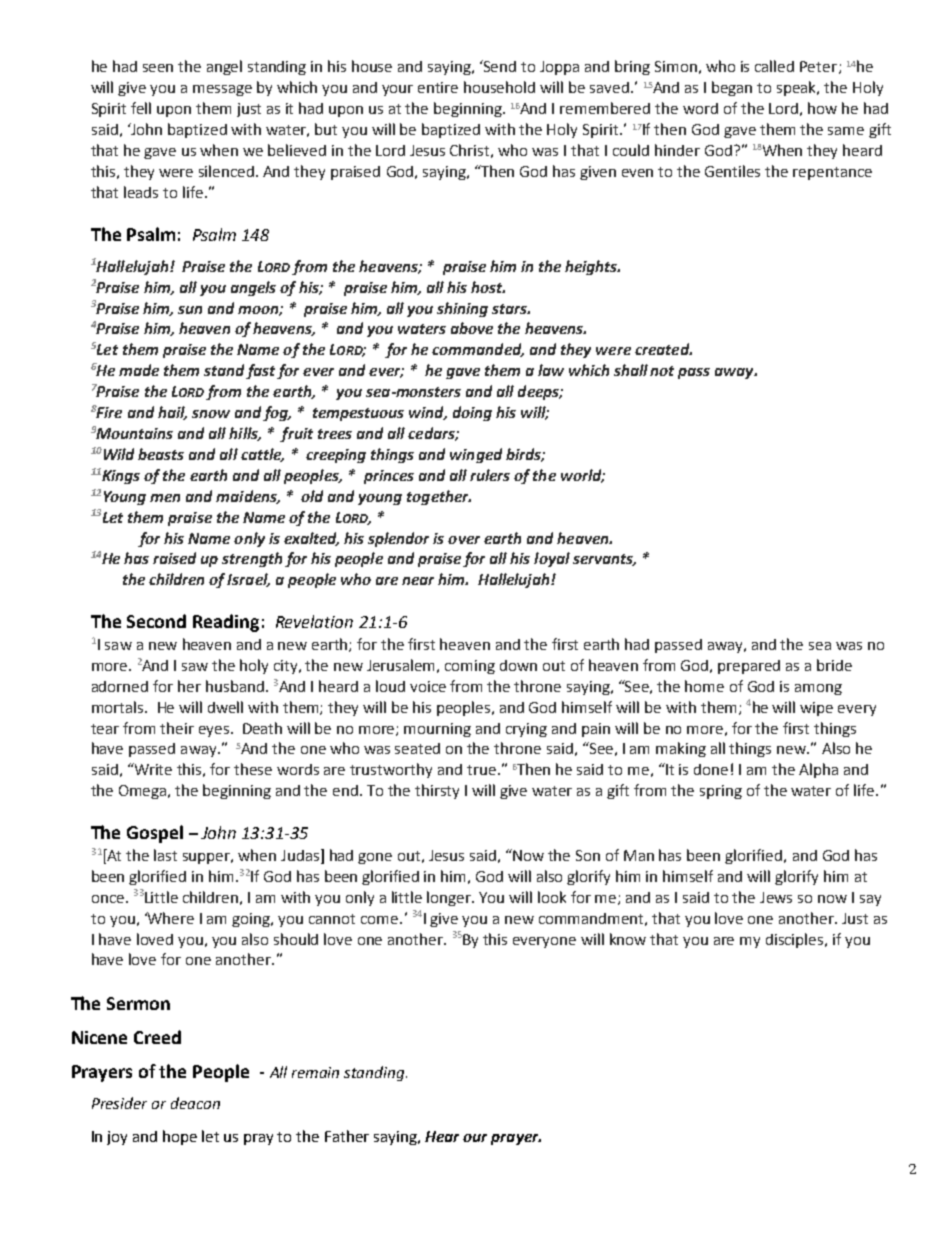  What do you see at coordinates (631, 370) in the page?
I see `shall` at bounding box center [631, 370].
